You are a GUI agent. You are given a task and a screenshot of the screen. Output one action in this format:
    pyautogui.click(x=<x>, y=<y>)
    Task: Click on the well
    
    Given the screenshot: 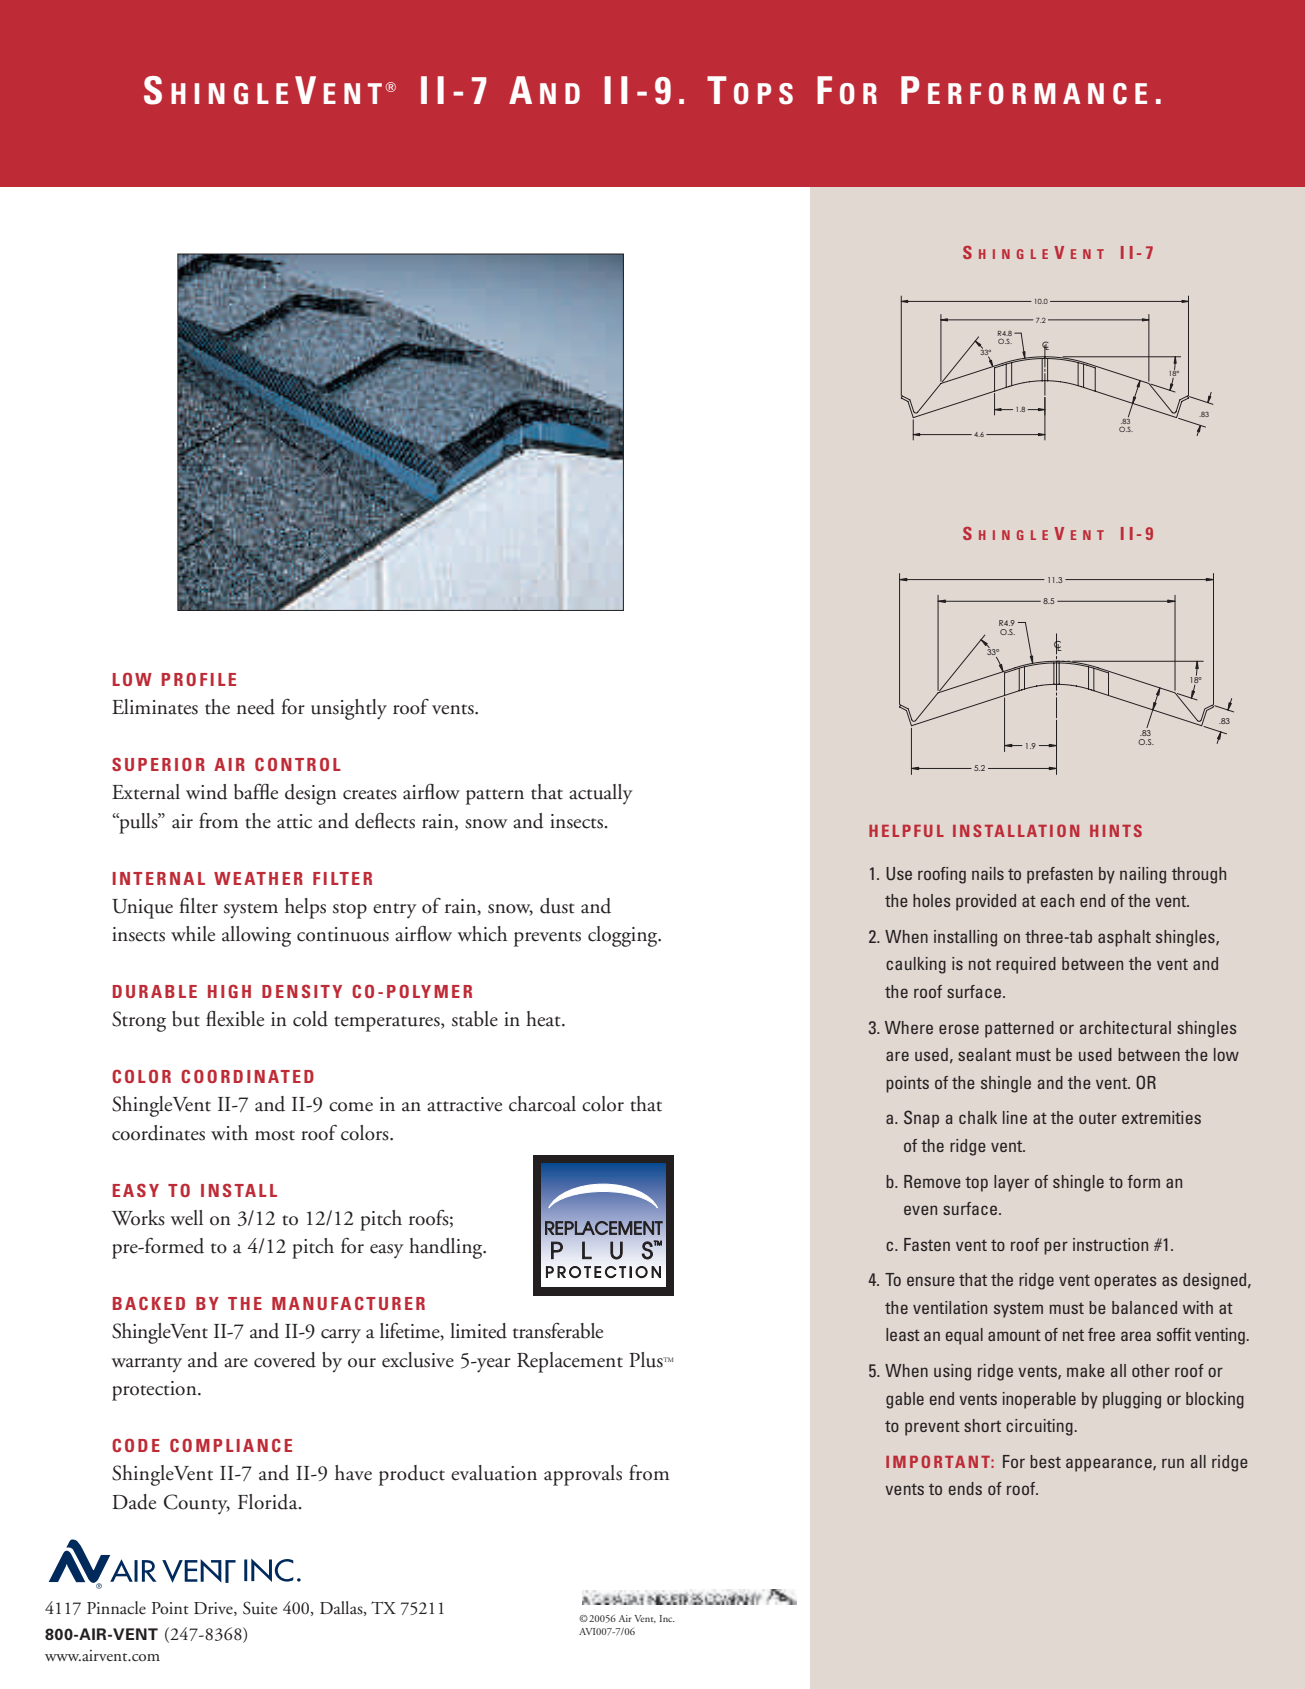 What is the action you would take?
    pyautogui.click(x=187, y=1218)
